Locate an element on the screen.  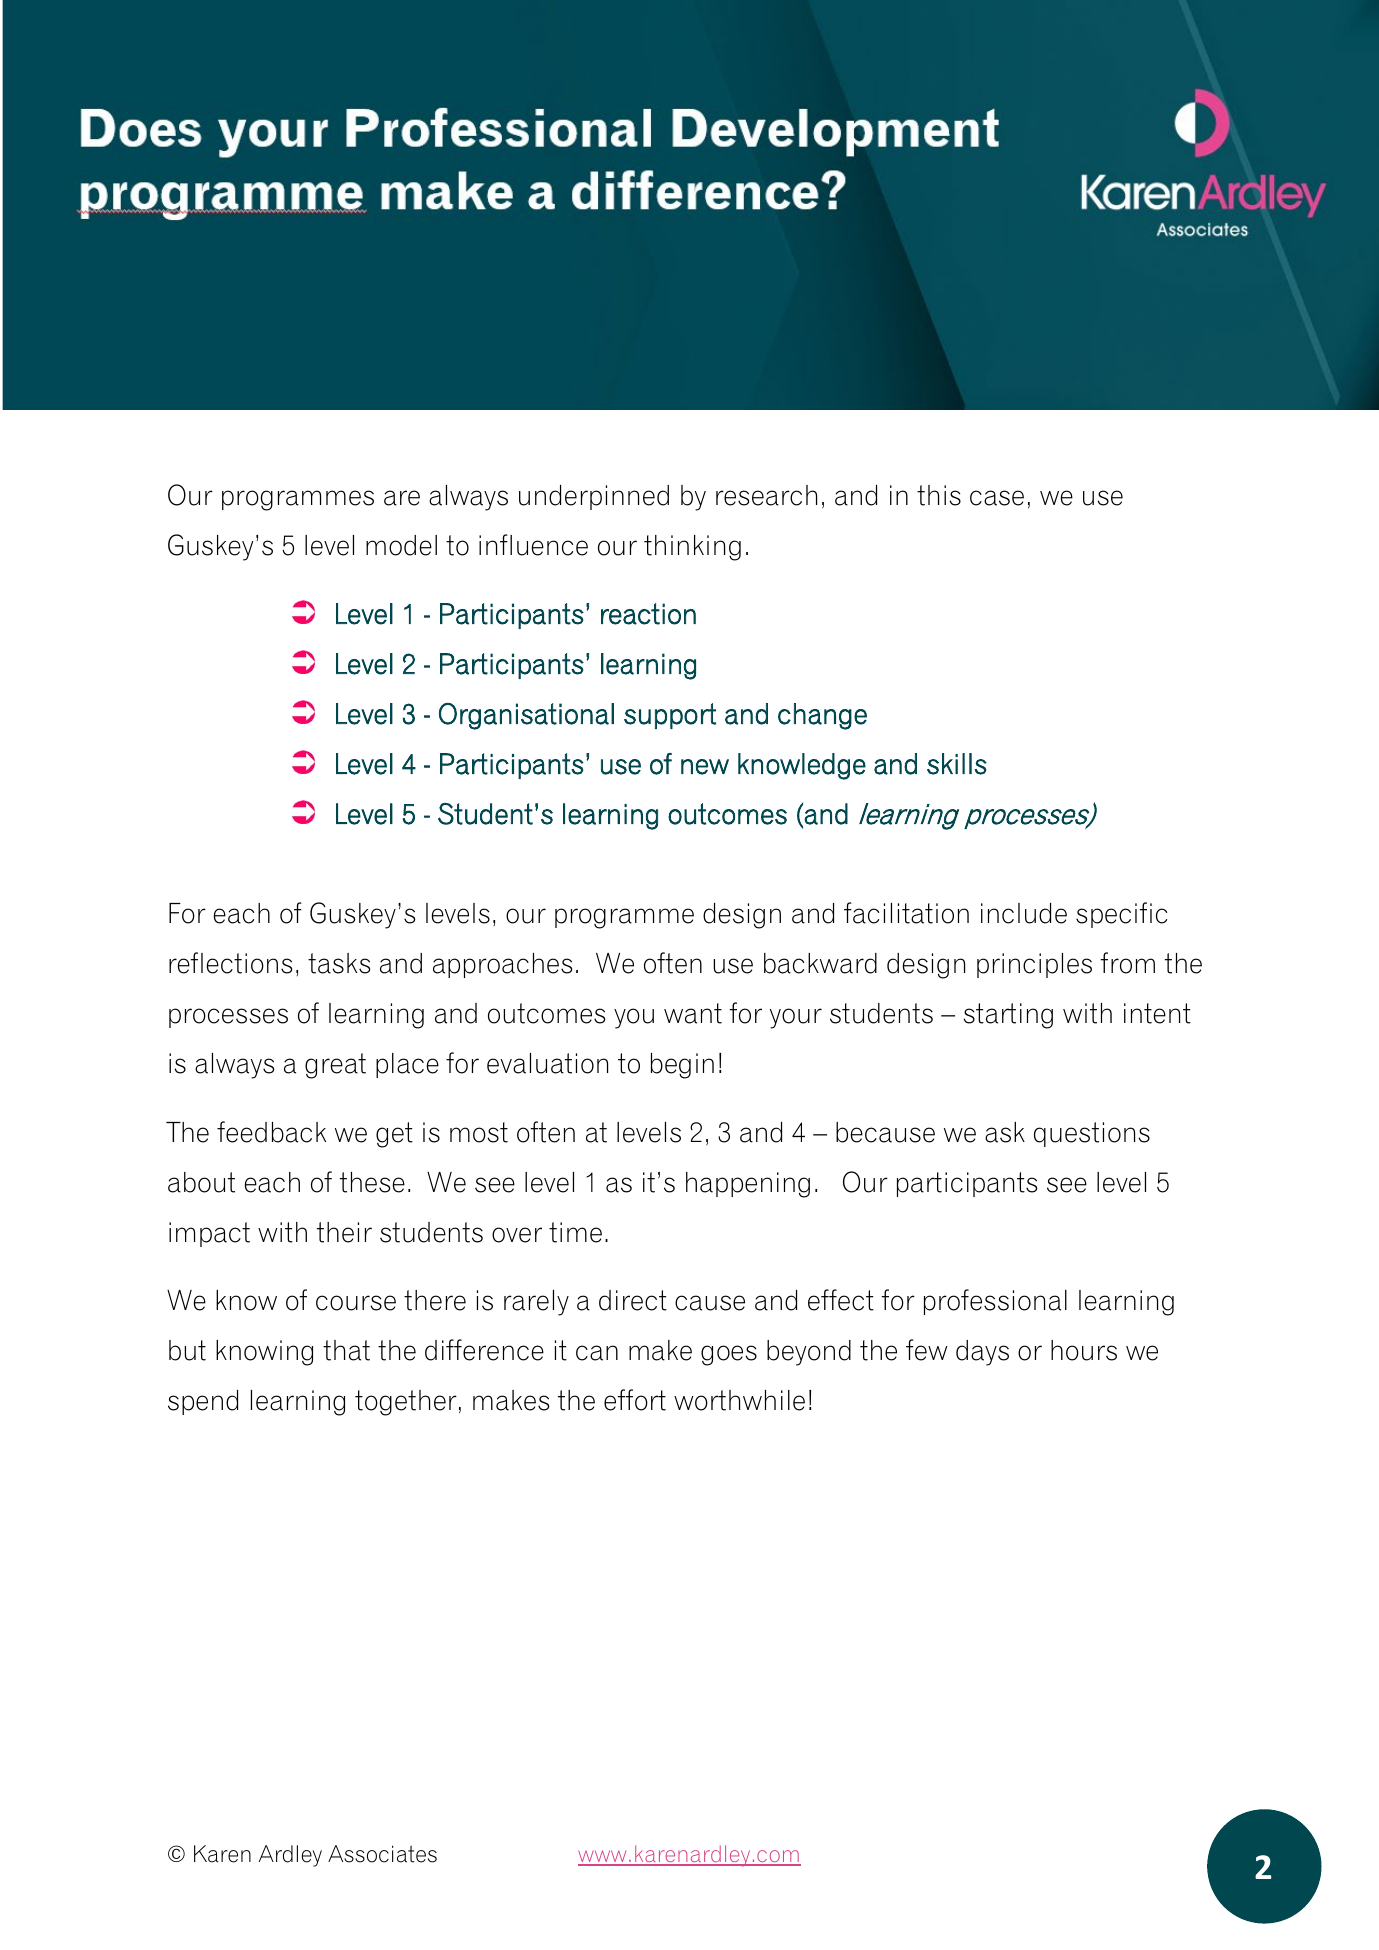
case is located at coordinates (997, 498).
